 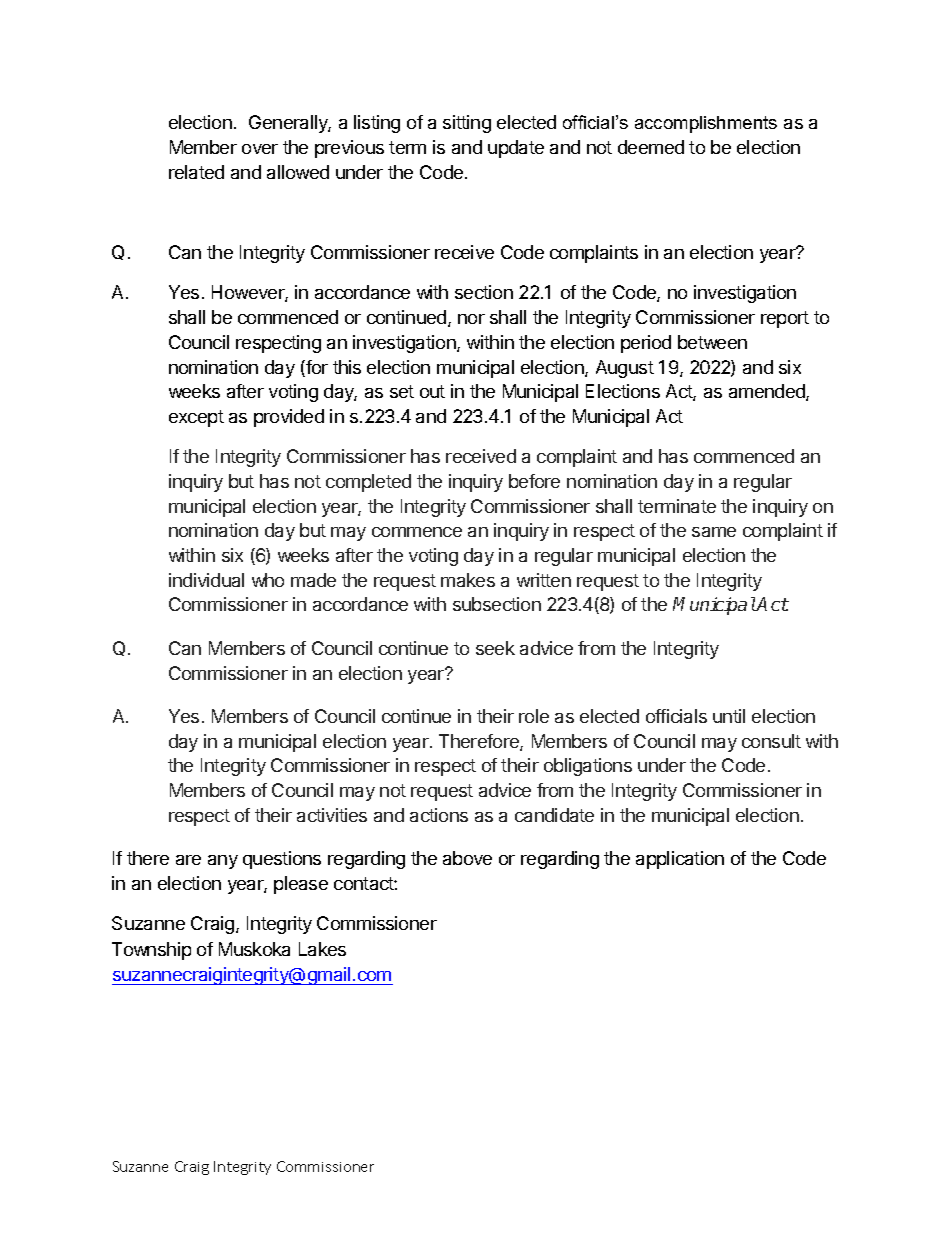 What do you see at coordinates (468, 580) in the screenshot?
I see `makes` at bounding box center [468, 580].
